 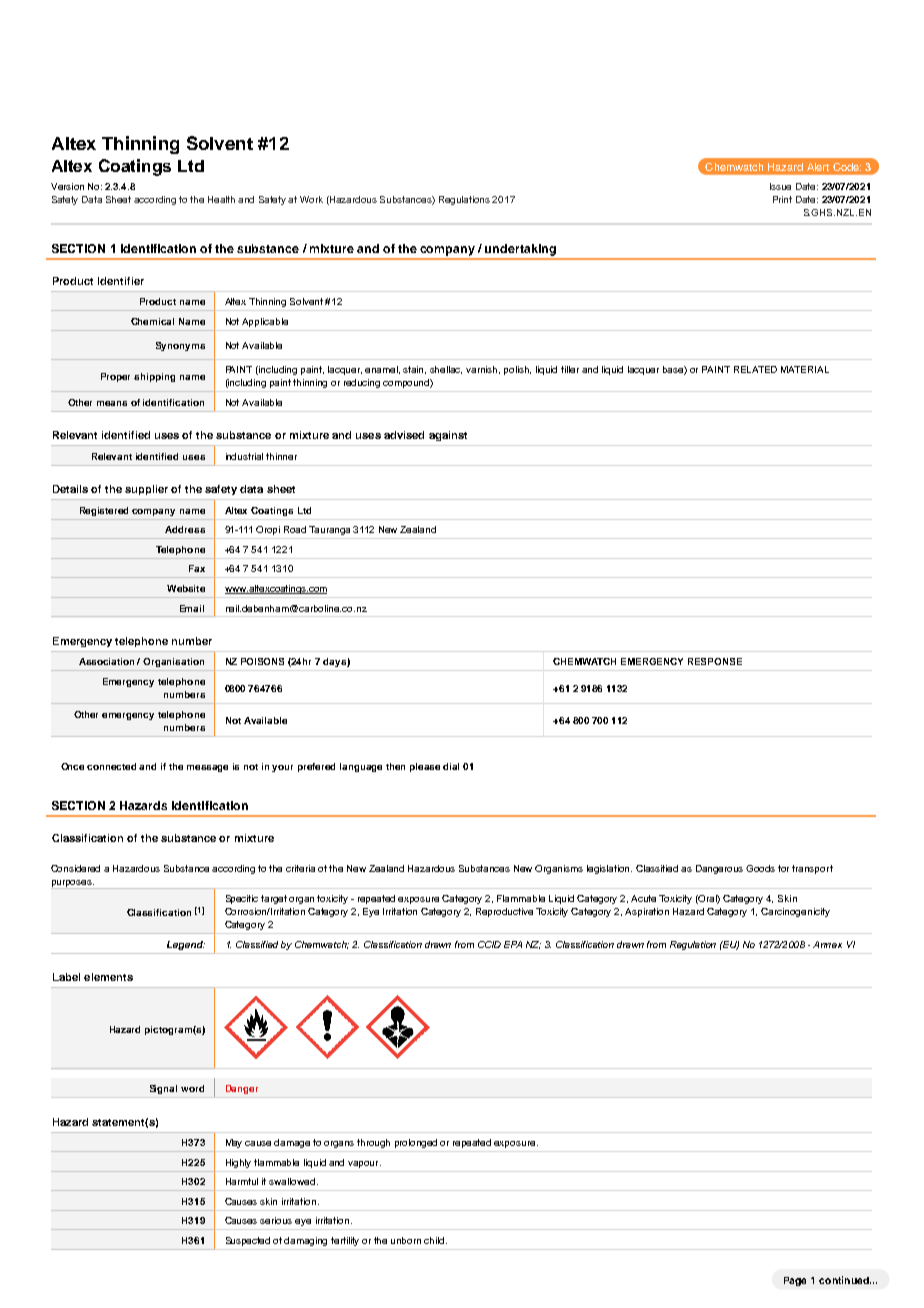 What do you see at coordinates (221, 199) in the screenshot?
I see `Health` at bounding box center [221, 199].
